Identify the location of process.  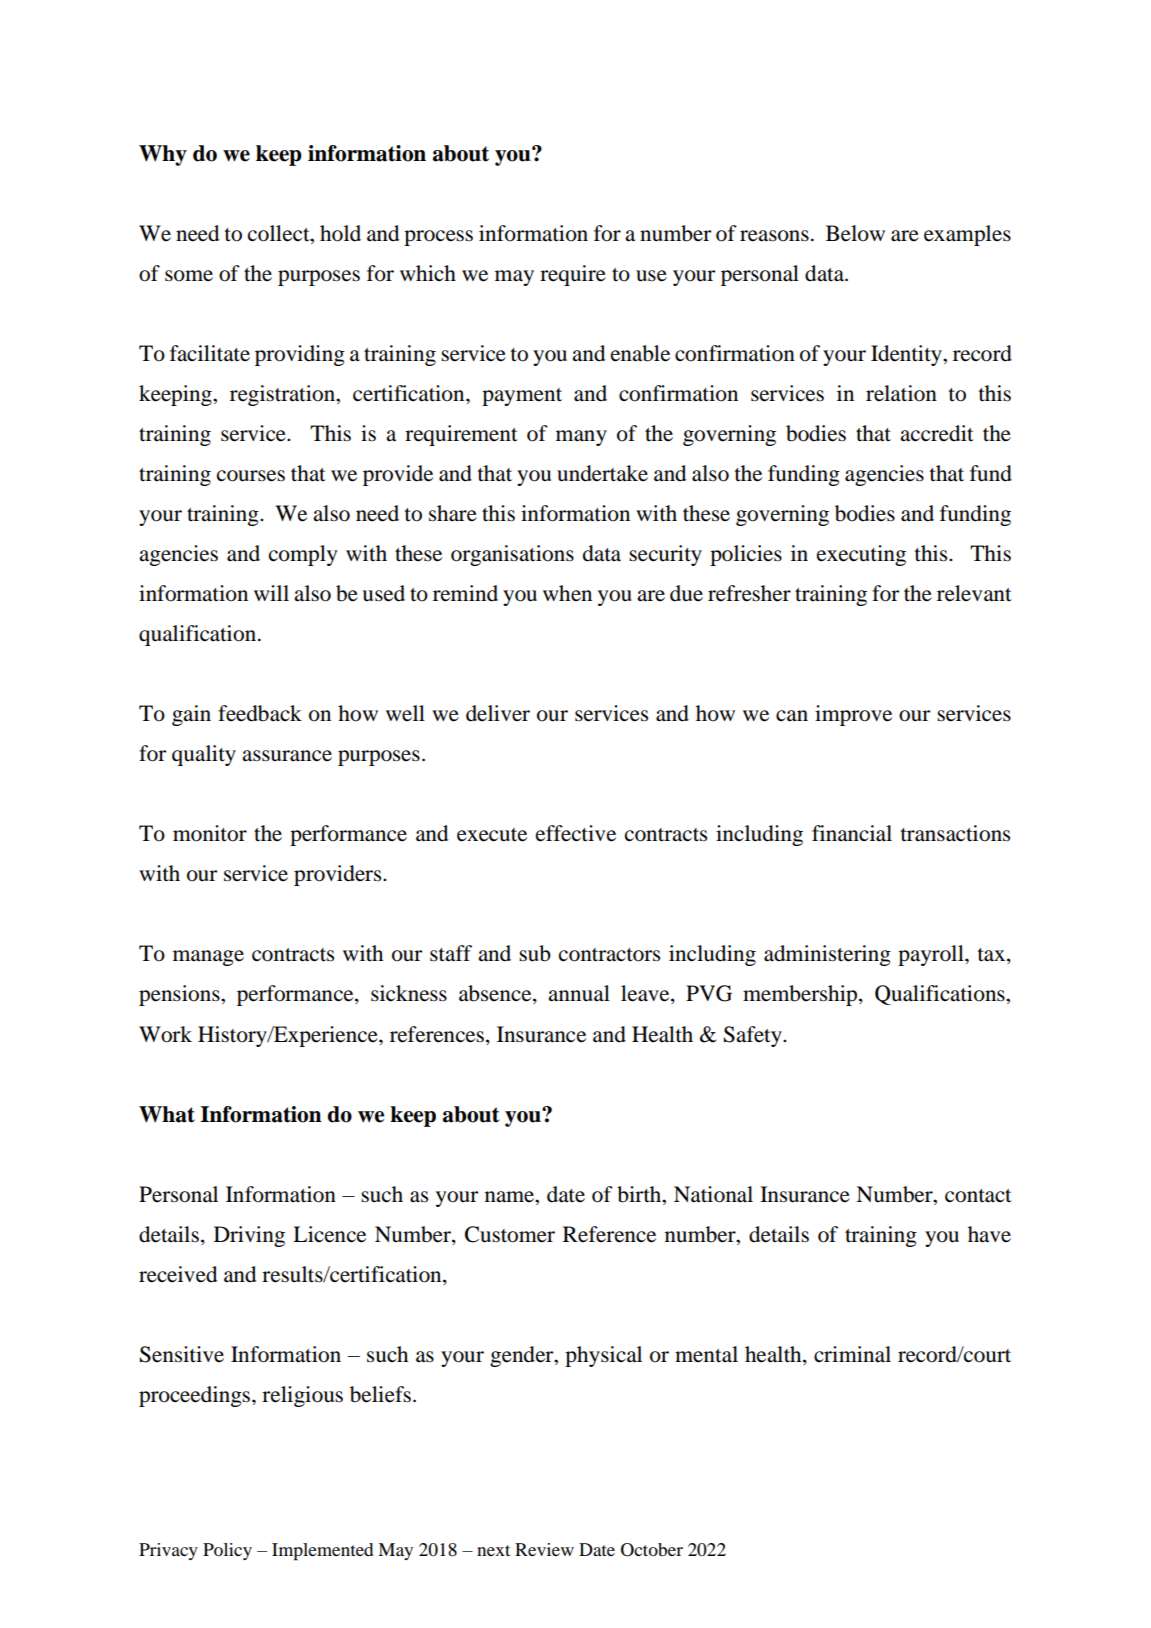
(438, 238).
